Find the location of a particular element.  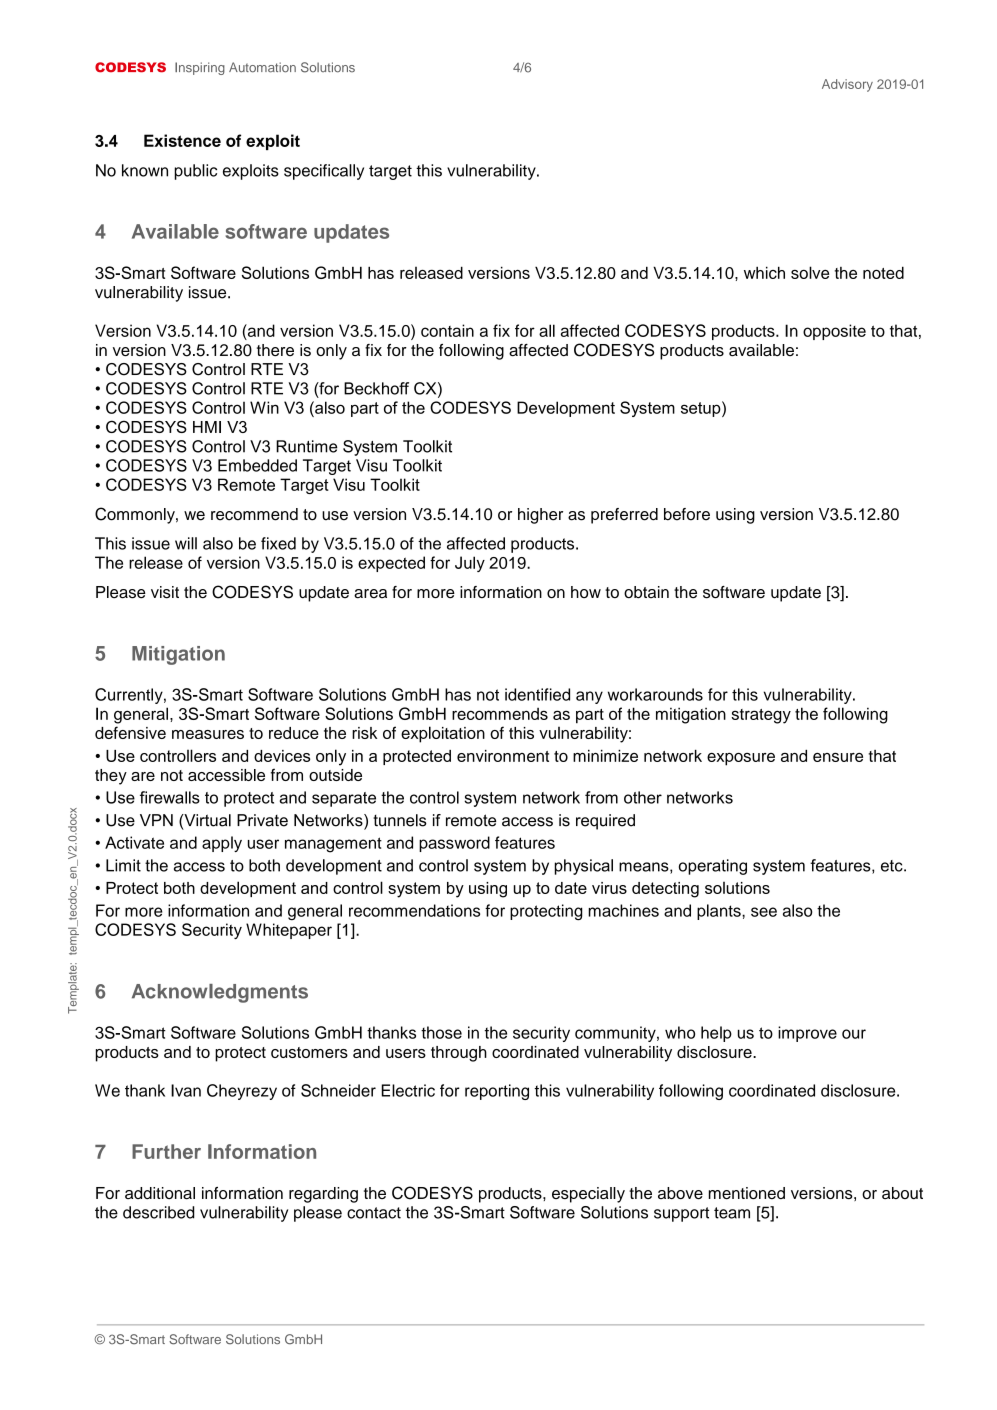

specifically is located at coordinates (324, 172).
